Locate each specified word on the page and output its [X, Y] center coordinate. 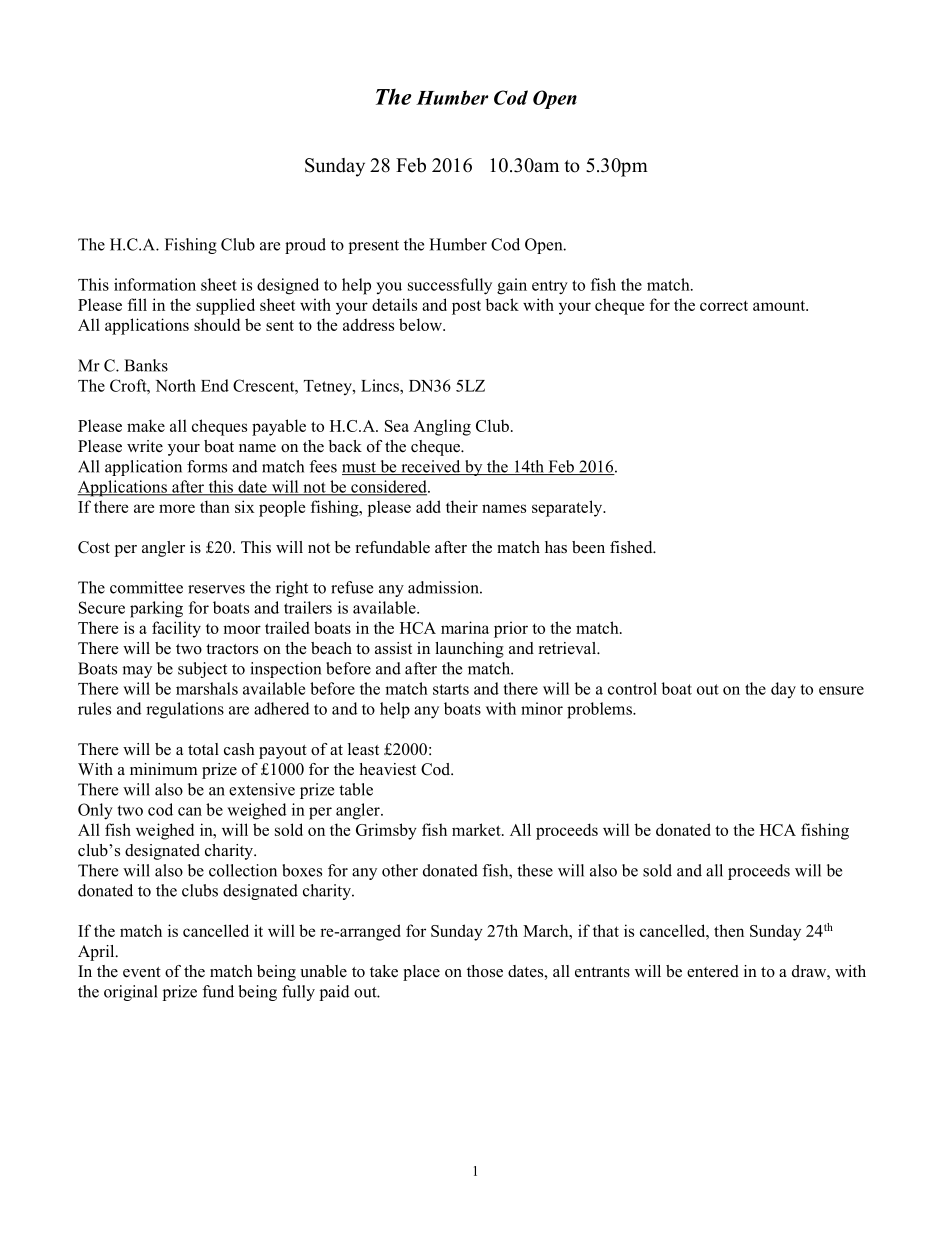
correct [724, 305]
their [462, 506]
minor [542, 708]
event [142, 972]
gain [512, 286]
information [155, 284]
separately [568, 508]
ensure [841, 690]
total [203, 749]
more [177, 508]
